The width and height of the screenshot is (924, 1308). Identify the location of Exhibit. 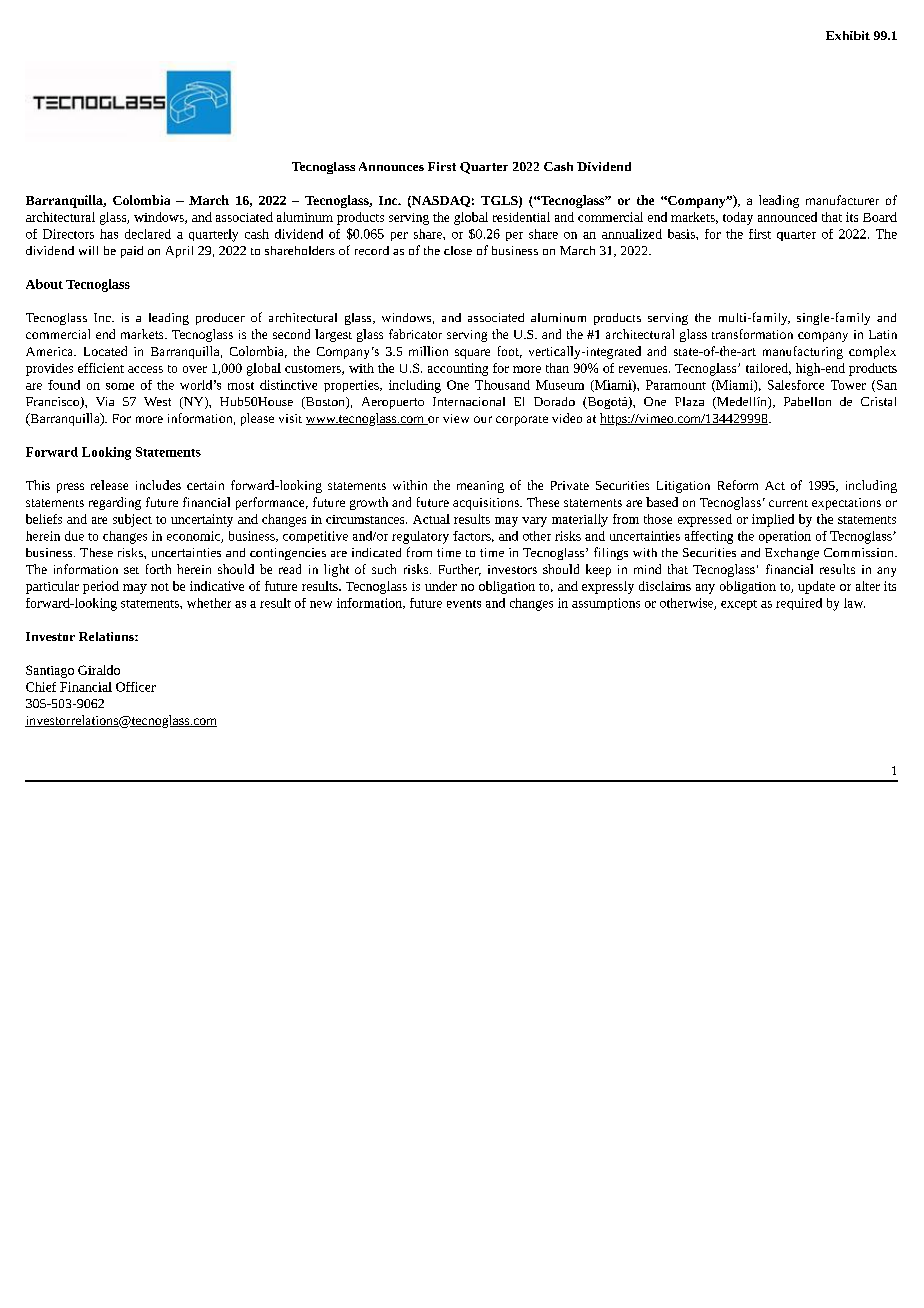
(848, 35).
